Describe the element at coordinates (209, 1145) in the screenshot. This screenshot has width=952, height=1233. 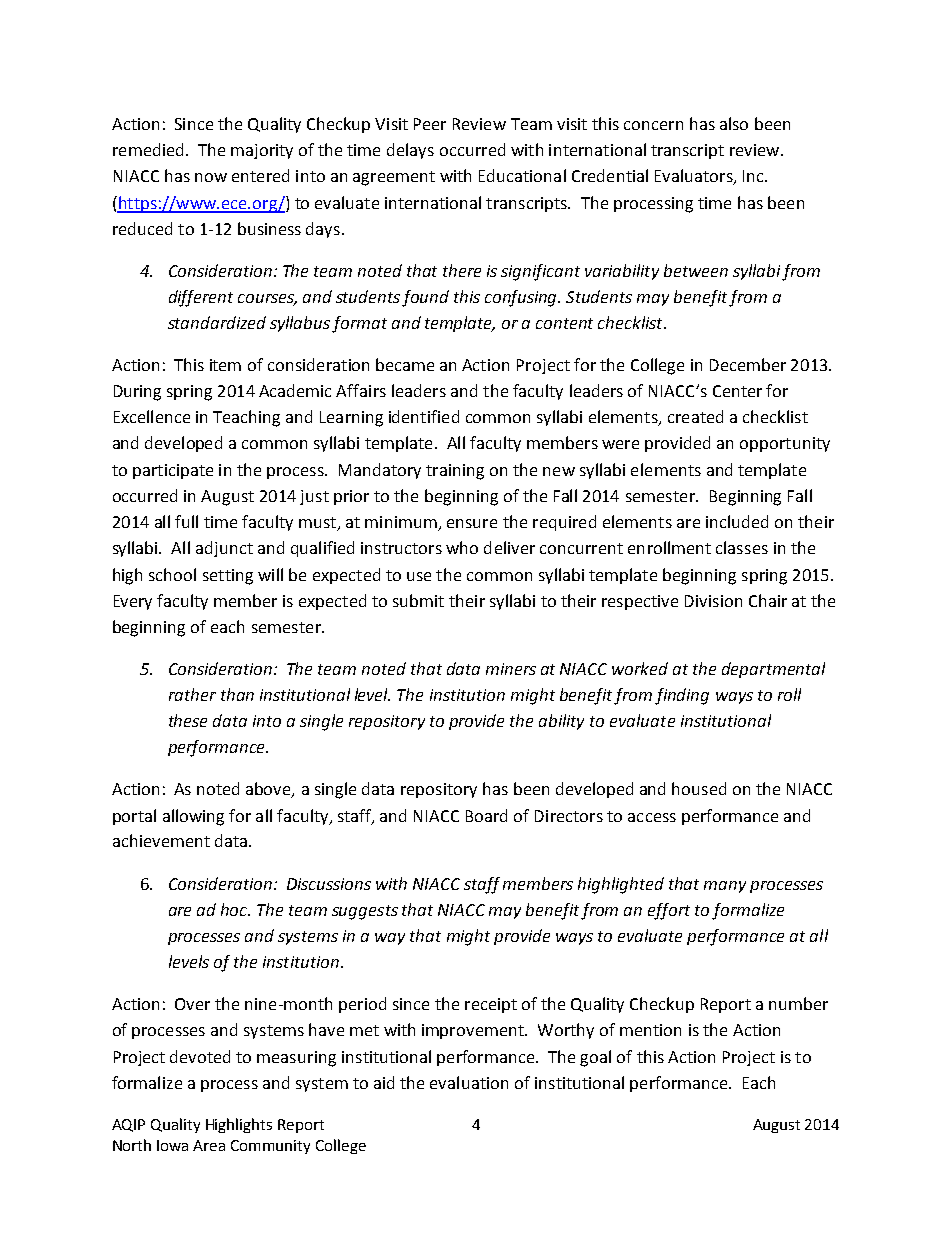
I see `Area` at that location.
